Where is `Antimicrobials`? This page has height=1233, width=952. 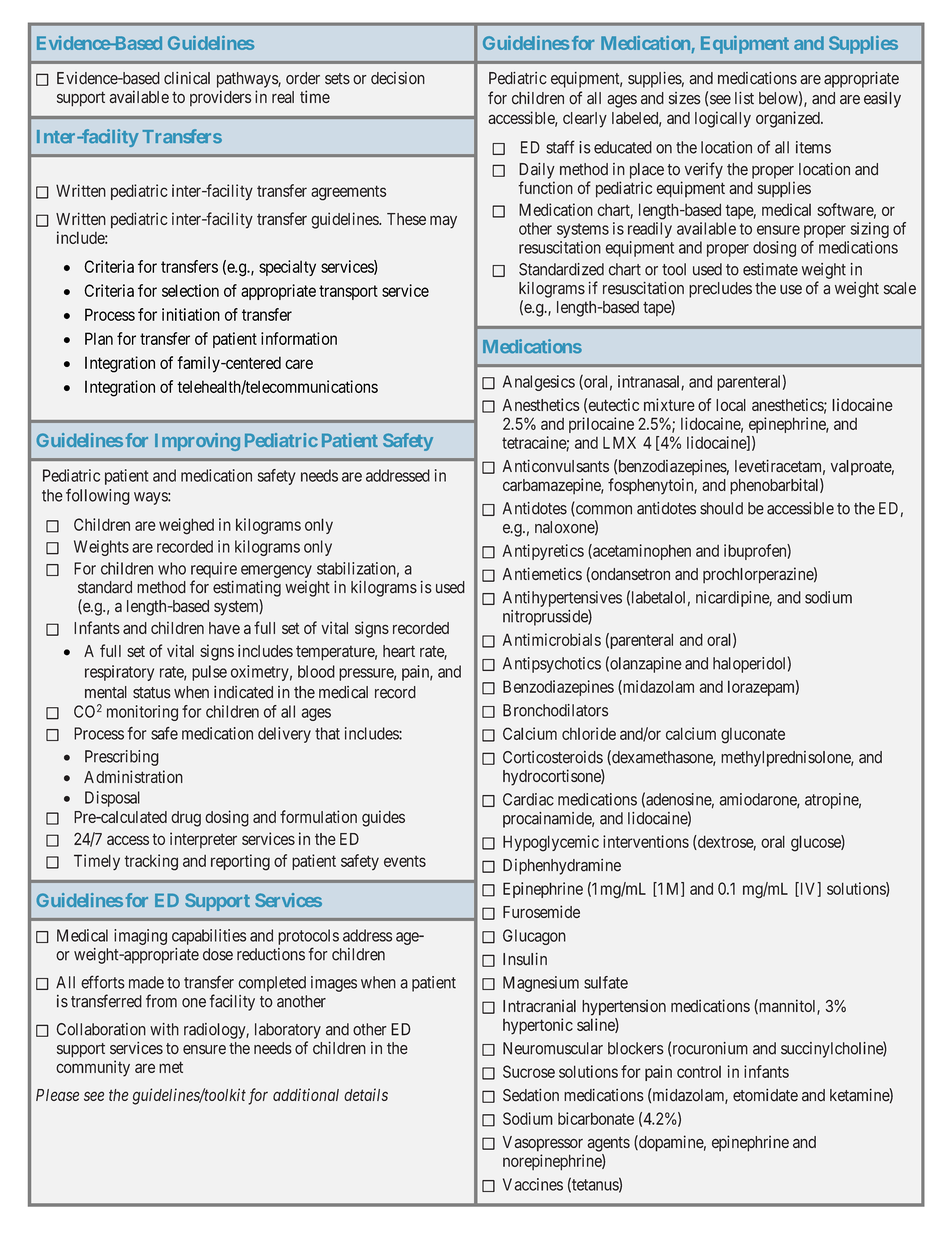 Antimicrobials is located at coordinates (552, 639).
